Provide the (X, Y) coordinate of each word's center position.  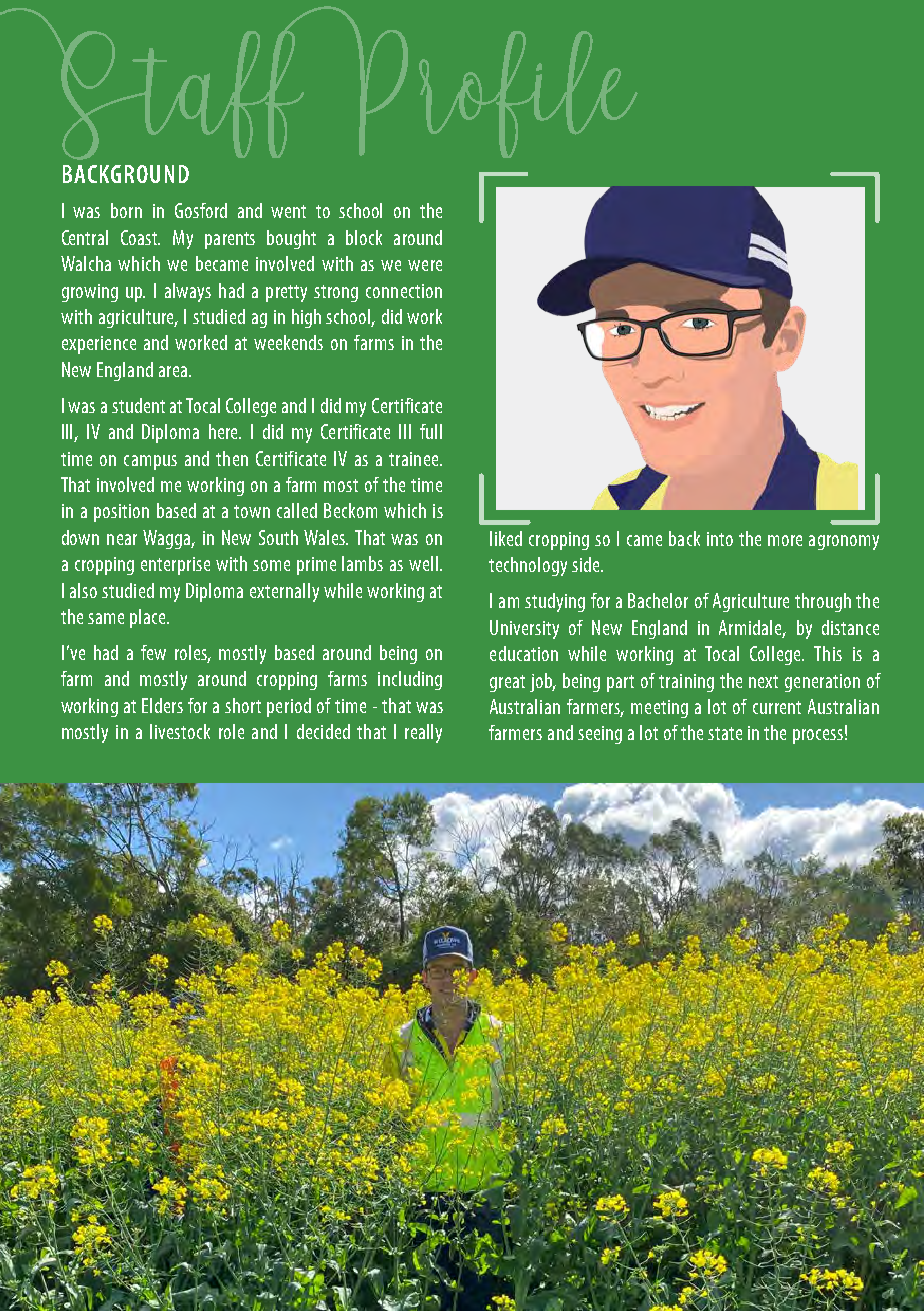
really (423, 733)
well (423, 563)
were (425, 265)
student (138, 405)
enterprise (175, 566)
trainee (415, 459)
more (785, 540)
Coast (140, 237)
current (777, 707)
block (364, 237)
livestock (180, 731)
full (431, 431)
